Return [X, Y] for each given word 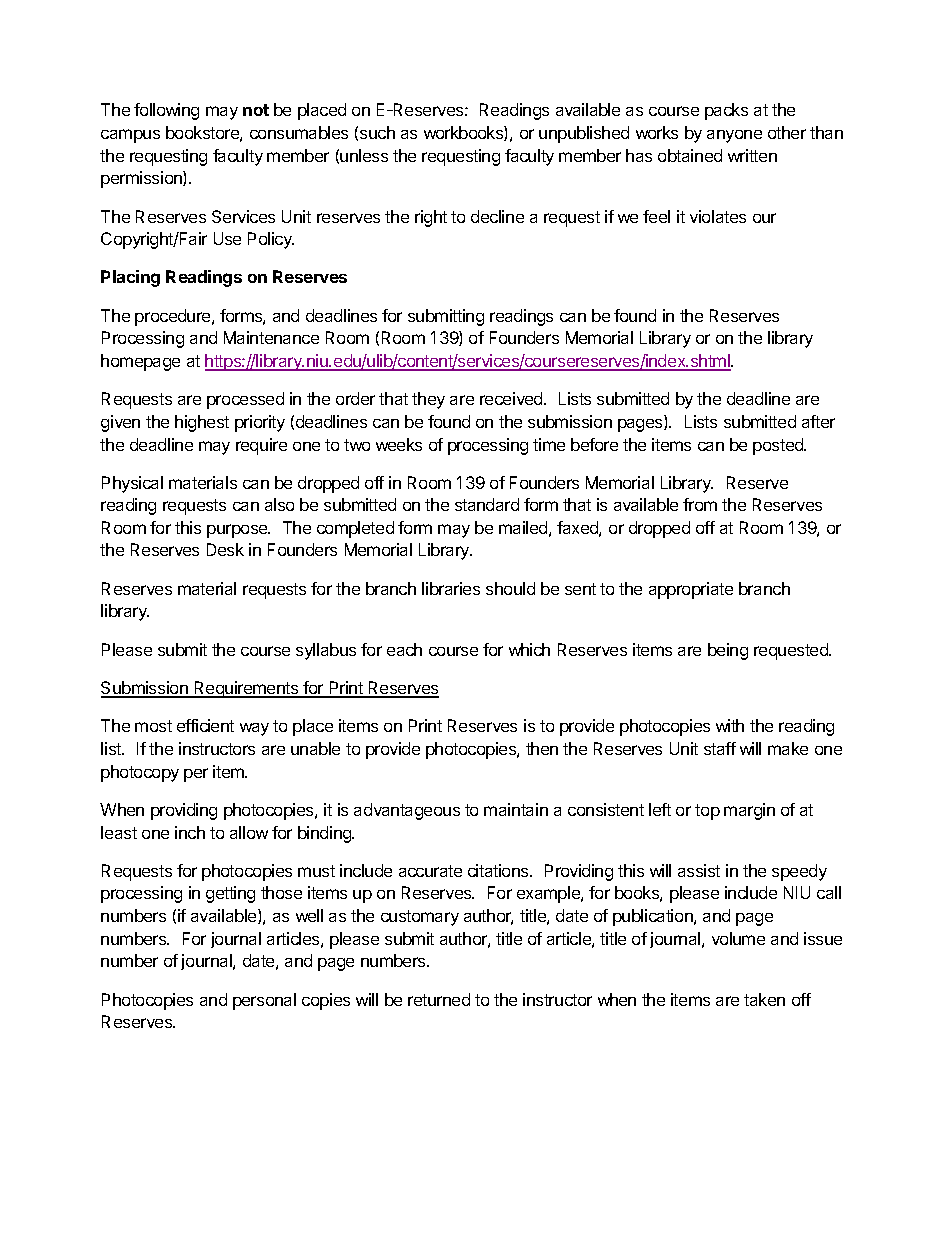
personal [264, 1001]
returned [439, 999]
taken [764, 999]
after [818, 421]
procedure [174, 317]
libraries [451, 588]
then [542, 748]
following [166, 111]
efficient [205, 725]
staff [720, 748]
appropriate [691, 590]
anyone [734, 136]
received [512, 398]
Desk [225, 549]
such [377, 132]
